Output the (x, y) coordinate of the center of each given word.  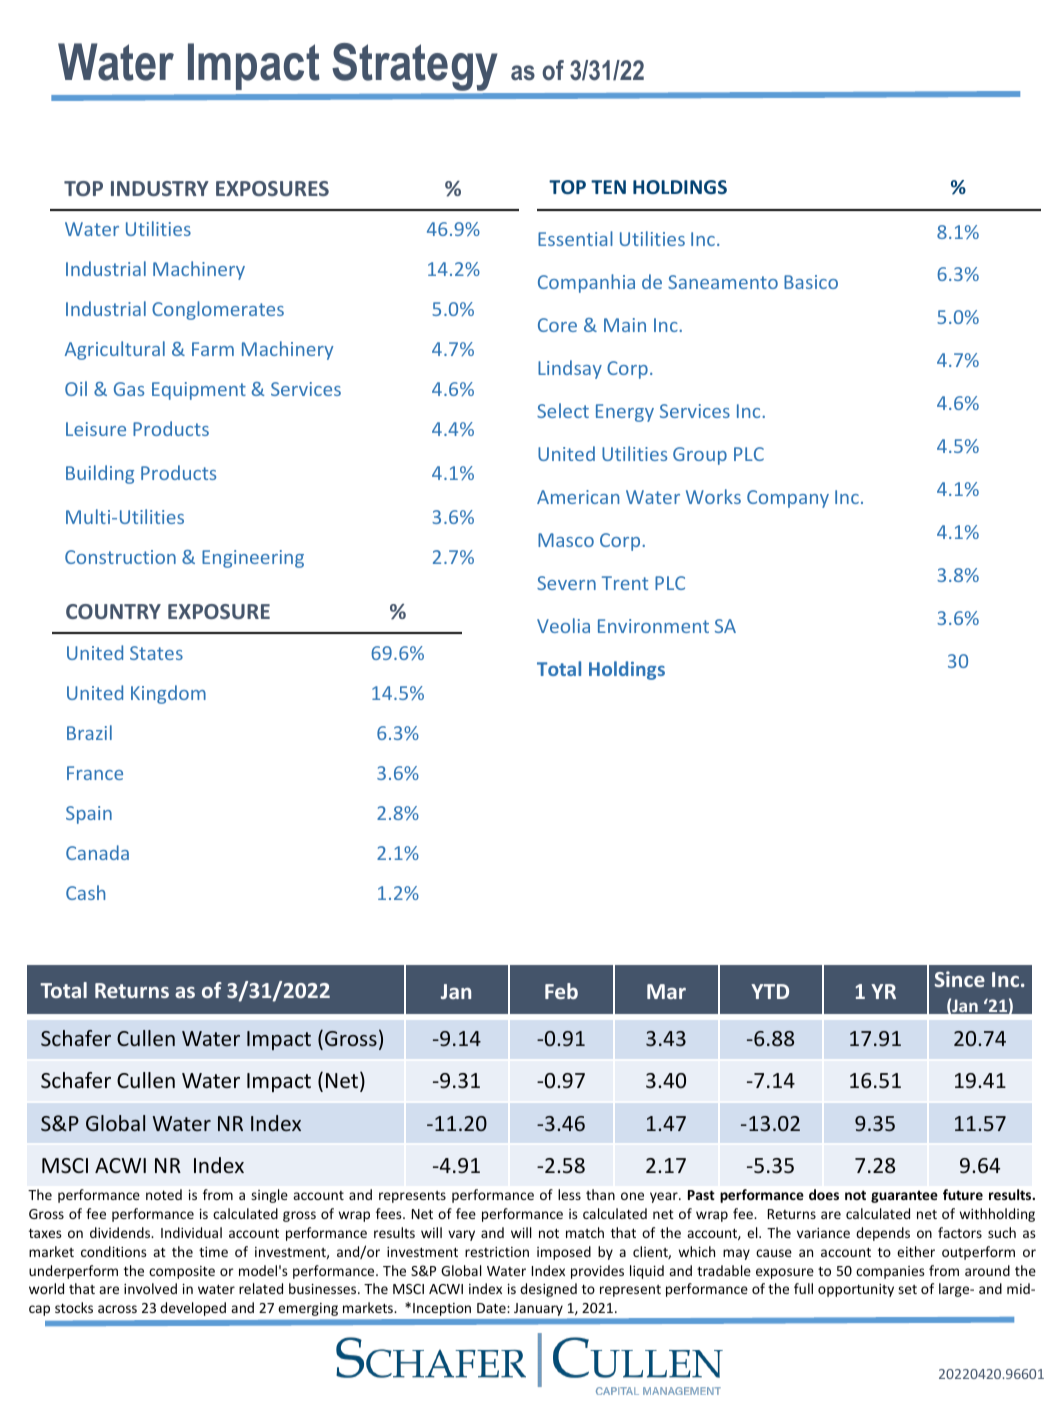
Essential (575, 238)
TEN (608, 187)
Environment (653, 626)
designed (548, 1290)
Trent (625, 583)
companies (890, 1272)
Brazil (89, 732)
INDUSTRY (160, 188)
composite (182, 1272)
